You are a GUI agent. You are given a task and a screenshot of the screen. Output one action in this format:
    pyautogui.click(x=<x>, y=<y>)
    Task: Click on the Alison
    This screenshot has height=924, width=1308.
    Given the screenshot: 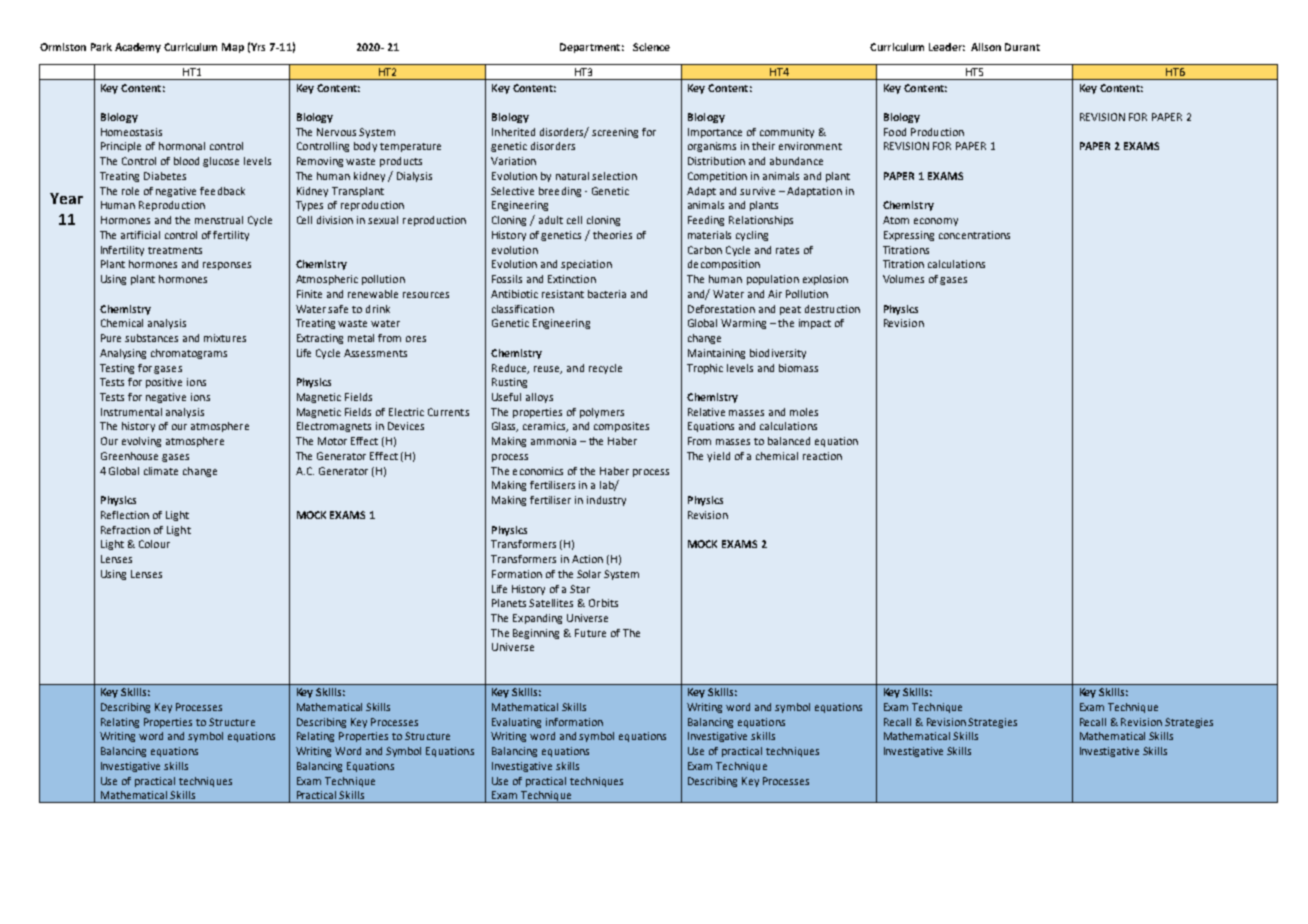 What is the action you would take?
    pyautogui.click(x=986, y=47)
